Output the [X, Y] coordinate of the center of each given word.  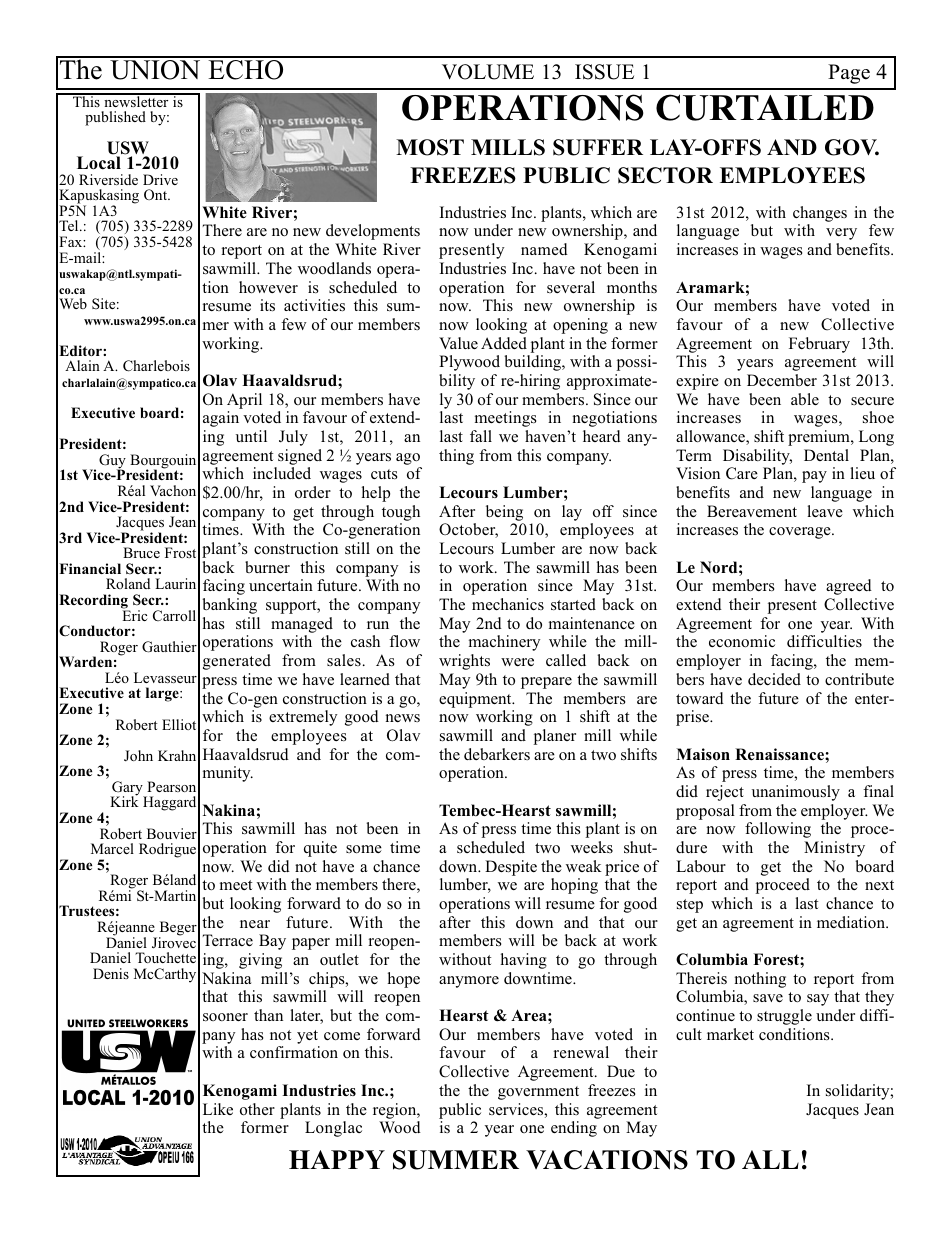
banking [229, 606]
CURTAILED [765, 107]
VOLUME [488, 72]
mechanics [508, 604]
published [115, 118]
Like [218, 1109]
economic [742, 641]
